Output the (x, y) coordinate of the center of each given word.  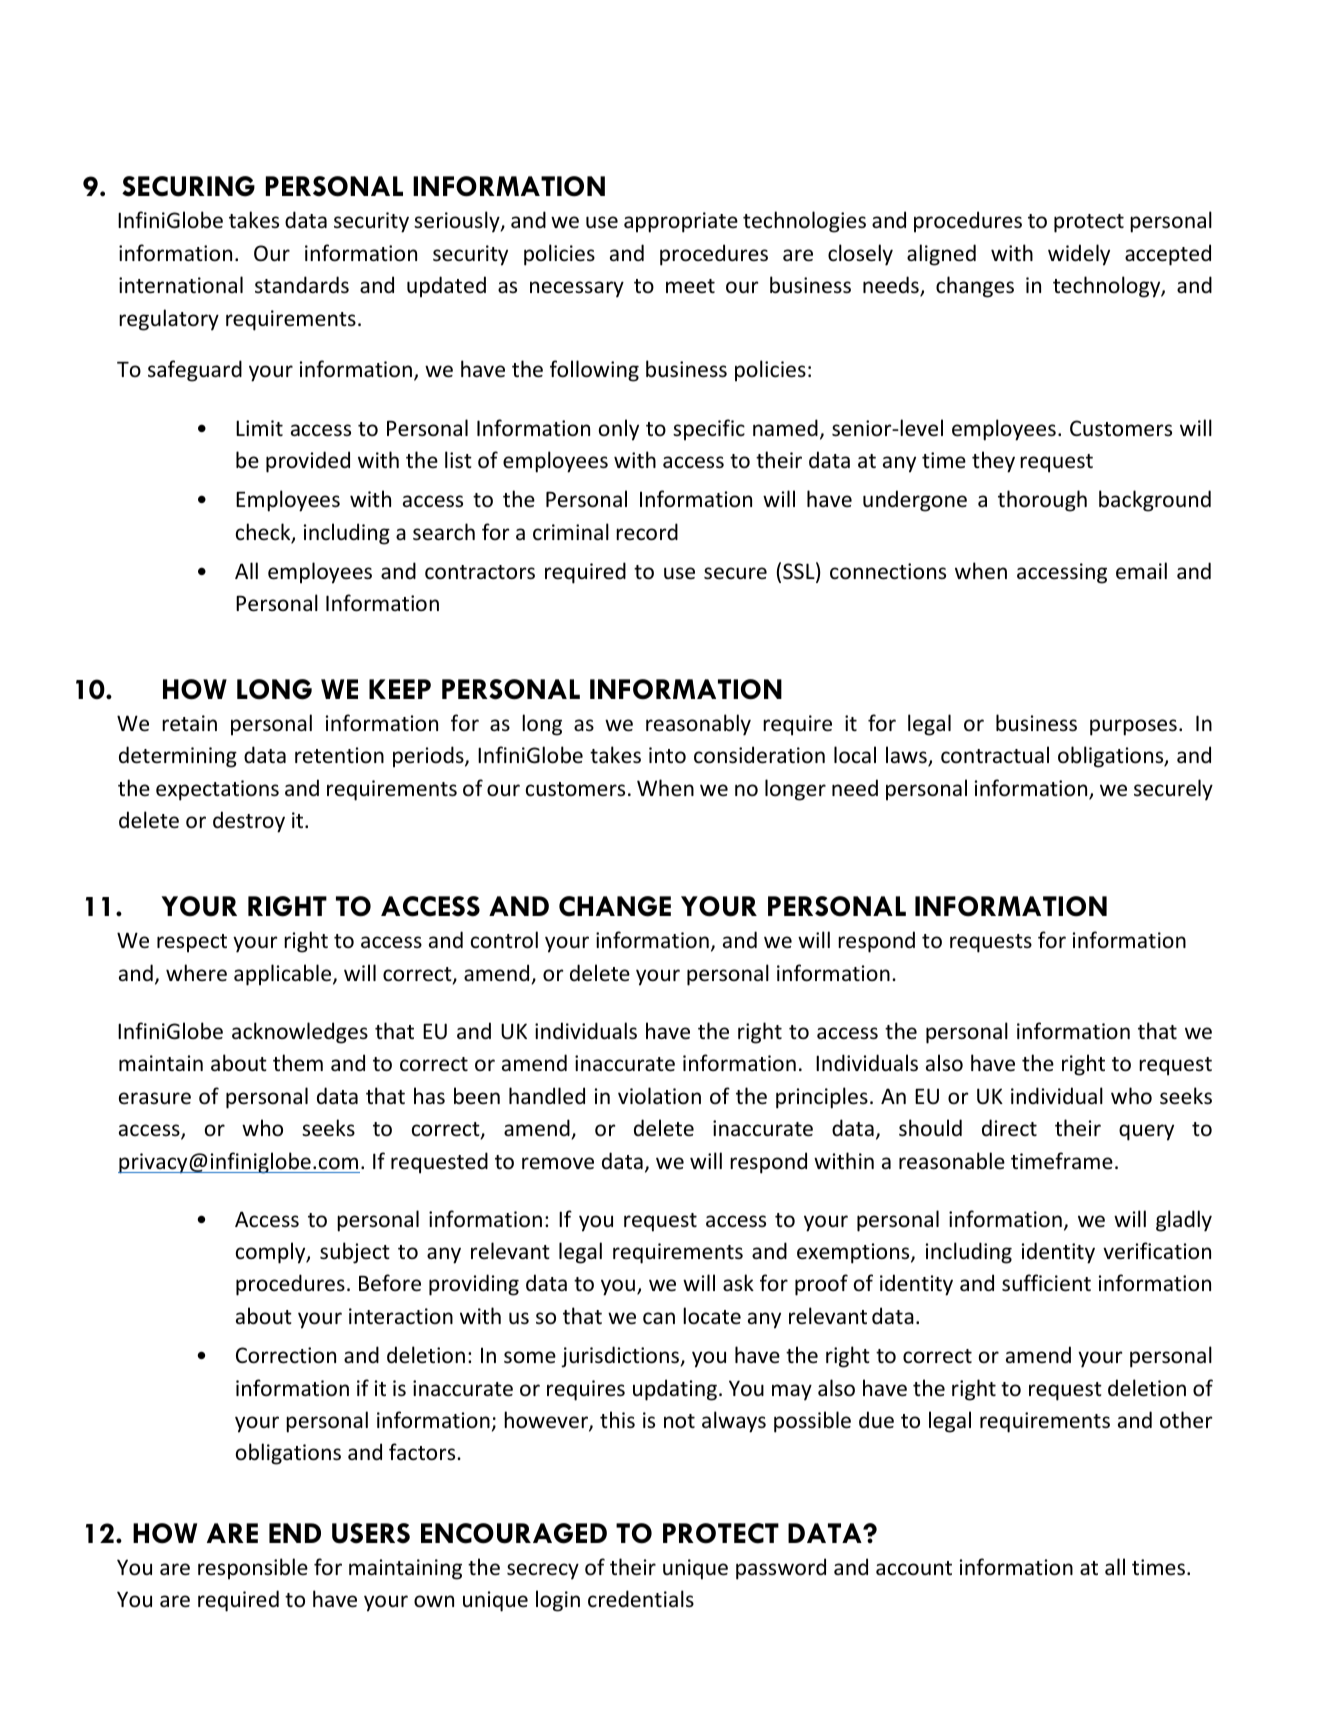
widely (1079, 255)
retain (189, 723)
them (298, 1062)
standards (302, 285)
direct (1009, 1128)
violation (659, 1095)
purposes (1133, 727)
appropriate (681, 222)
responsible (253, 1569)
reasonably (698, 725)
